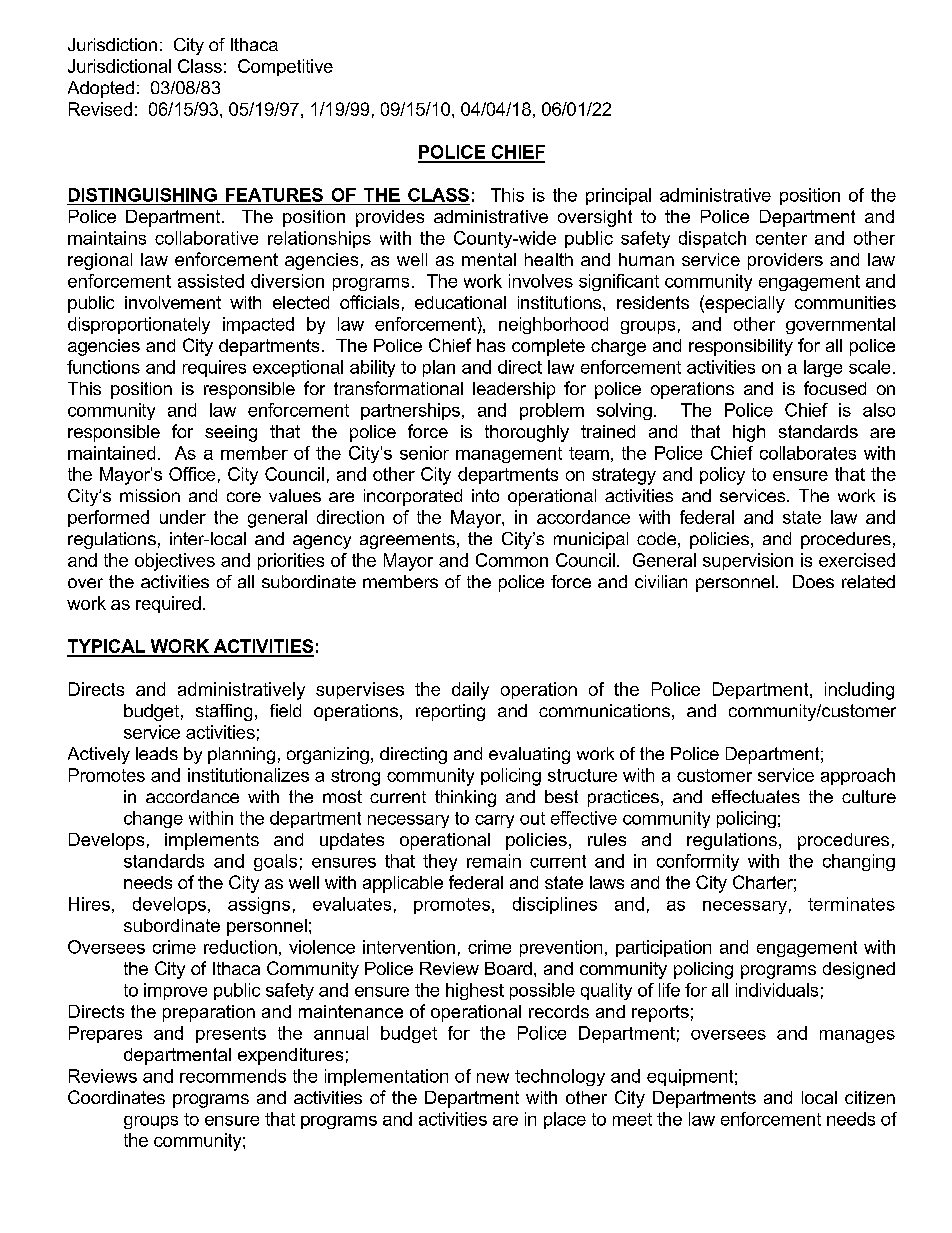  I want to click on has, so click(491, 345).
